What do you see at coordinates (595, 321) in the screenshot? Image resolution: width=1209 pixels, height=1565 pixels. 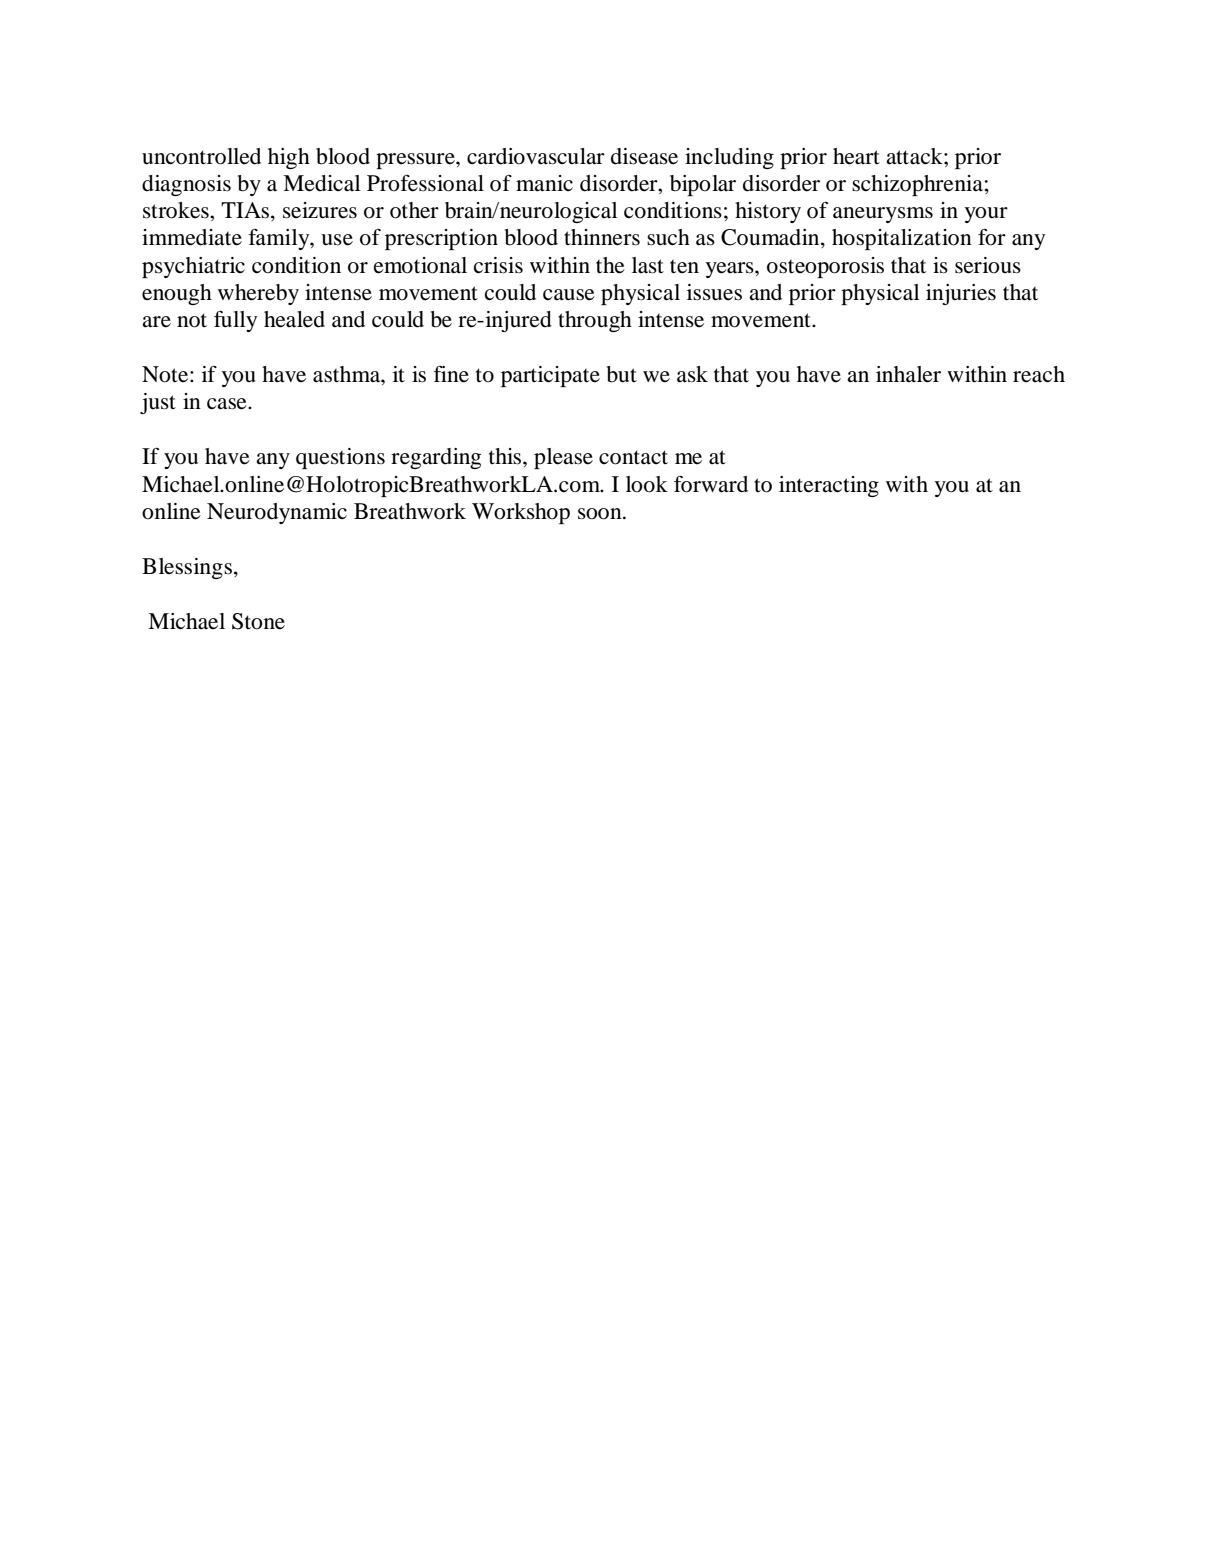 I see `through` at bounding box center [595, 321].
